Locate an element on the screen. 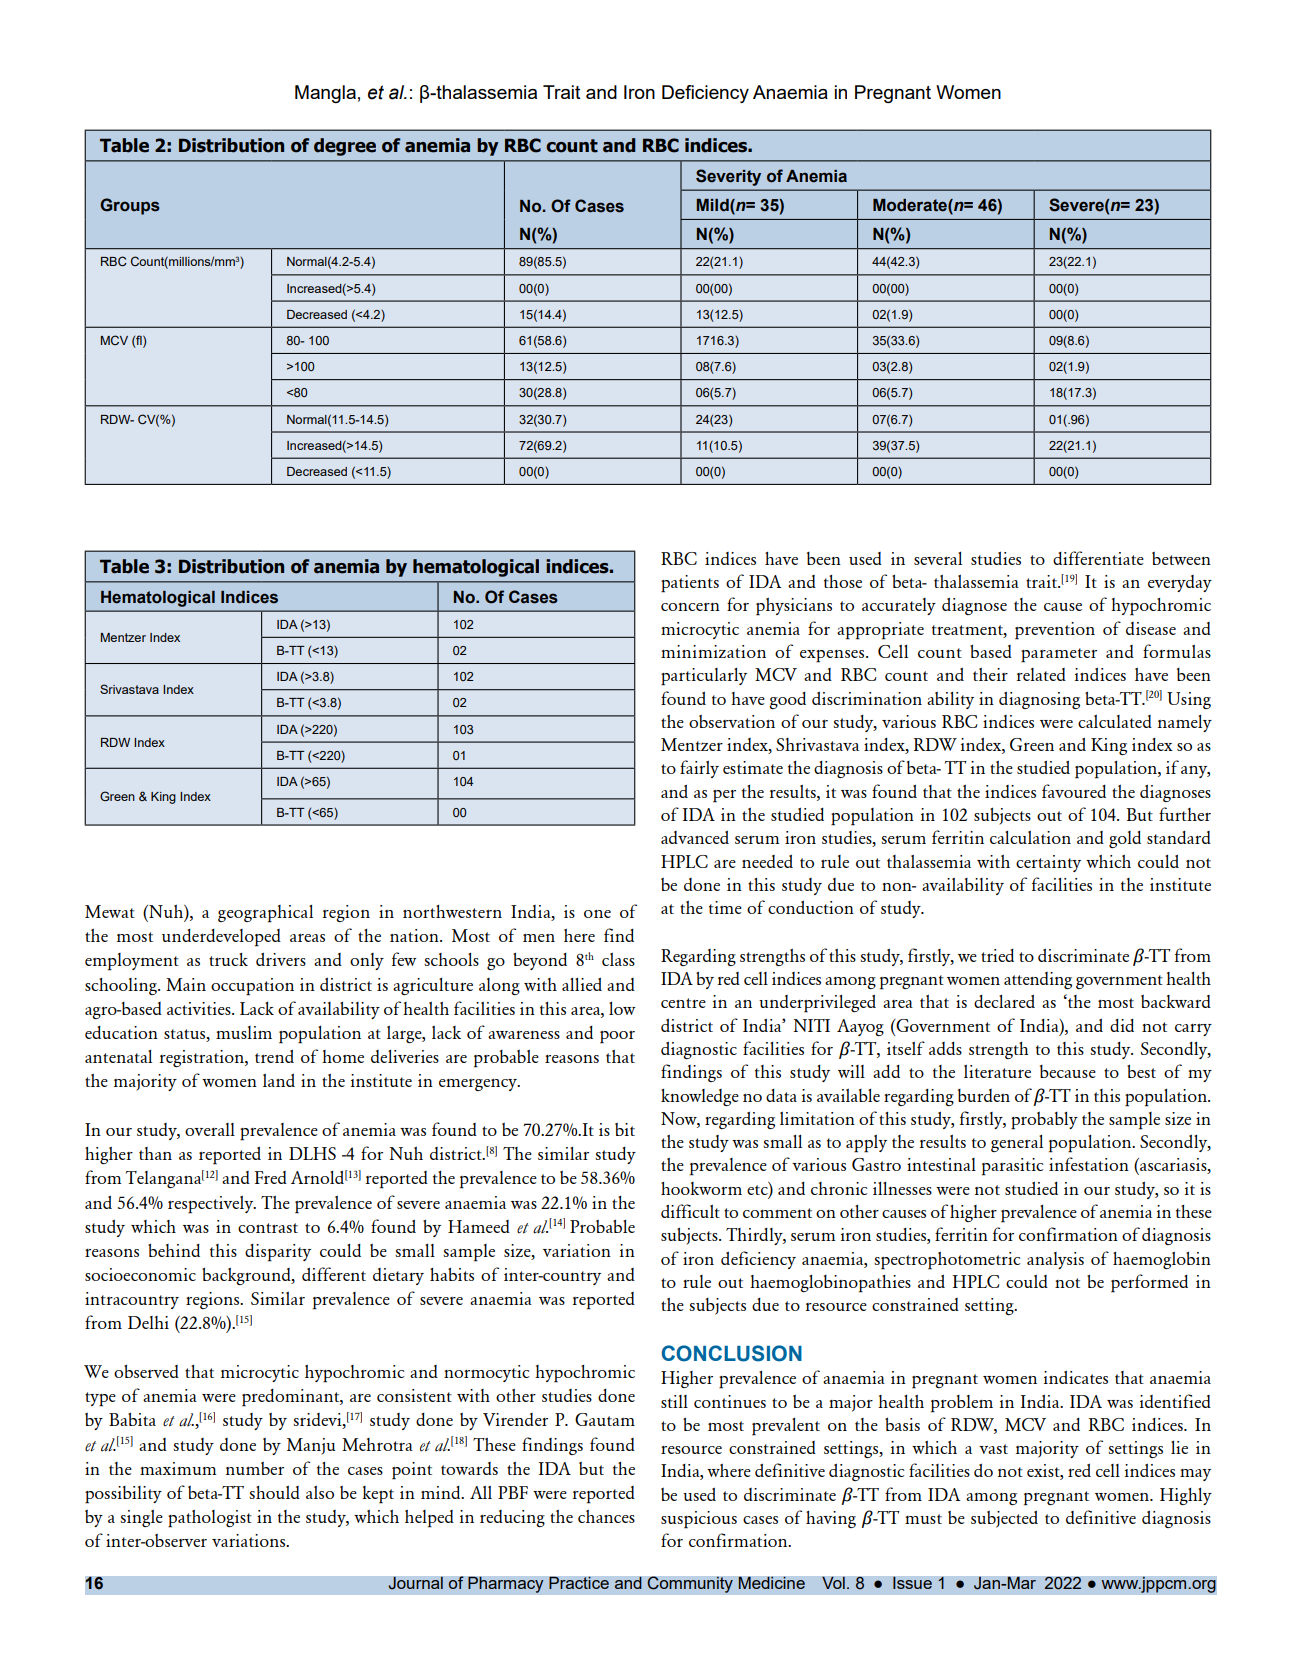 The height and width of the screenshot is (1677, 1296). chances is located at coordinates (606, 1516).
